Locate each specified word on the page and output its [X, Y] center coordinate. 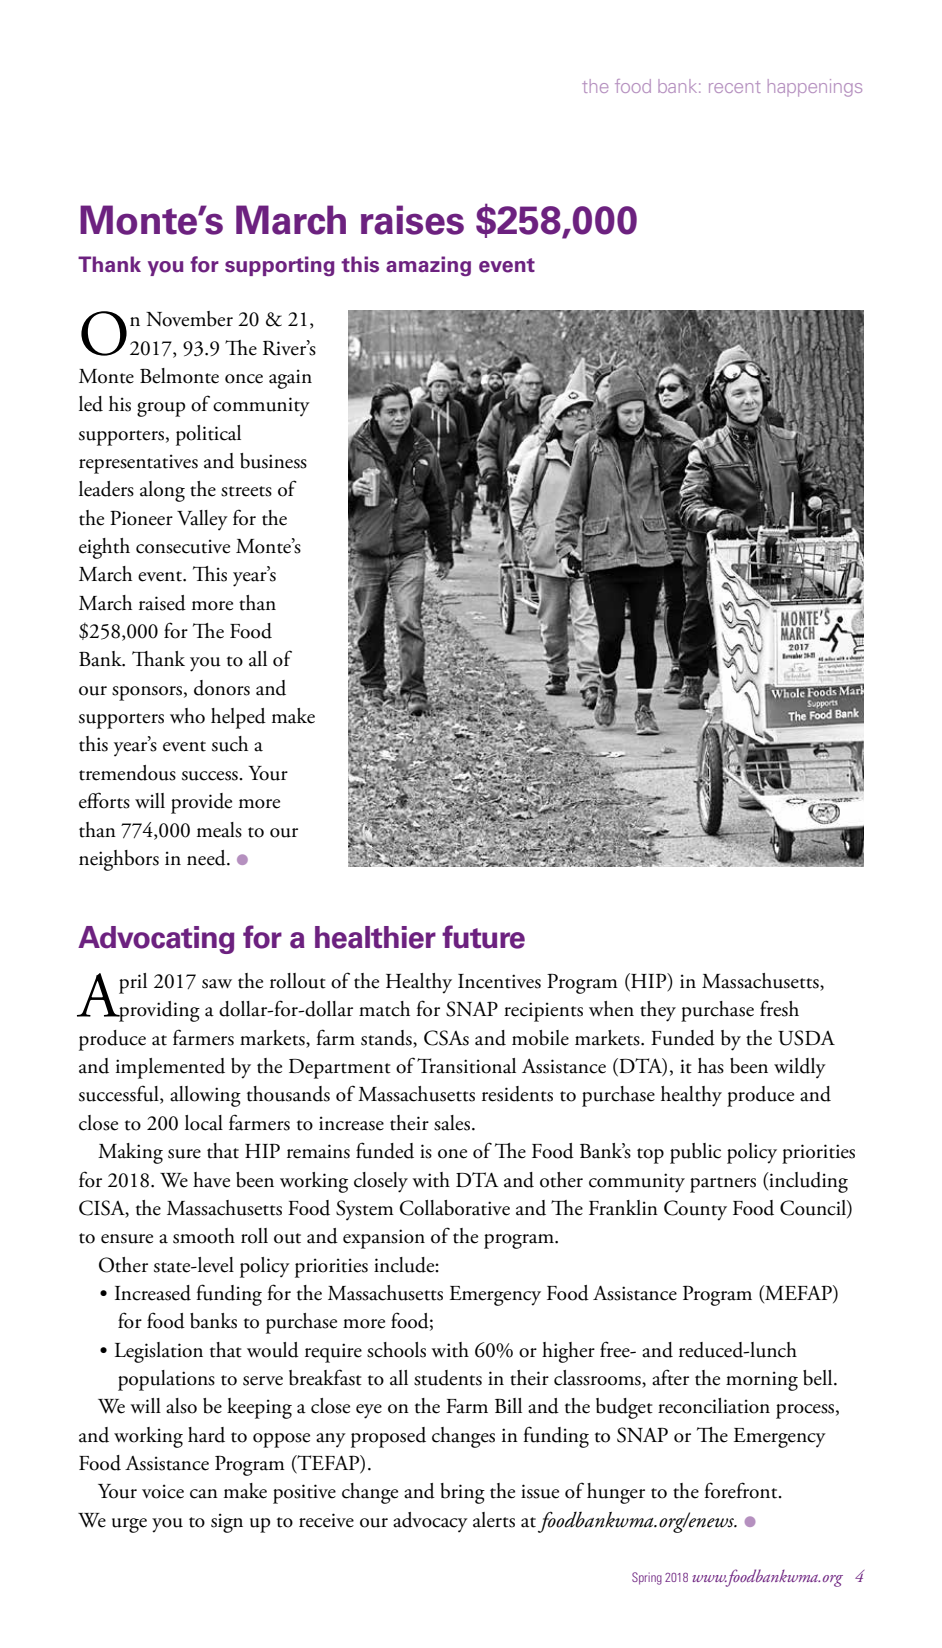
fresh [779, 1008]
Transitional [466, 1066]
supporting [279, 266]
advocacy [430, 1522]
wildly [800, 1068]
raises [412, 220]
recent [734, 87]
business [273, 461]
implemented [170, 1068]
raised [162, 603]
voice [163, 1491]
